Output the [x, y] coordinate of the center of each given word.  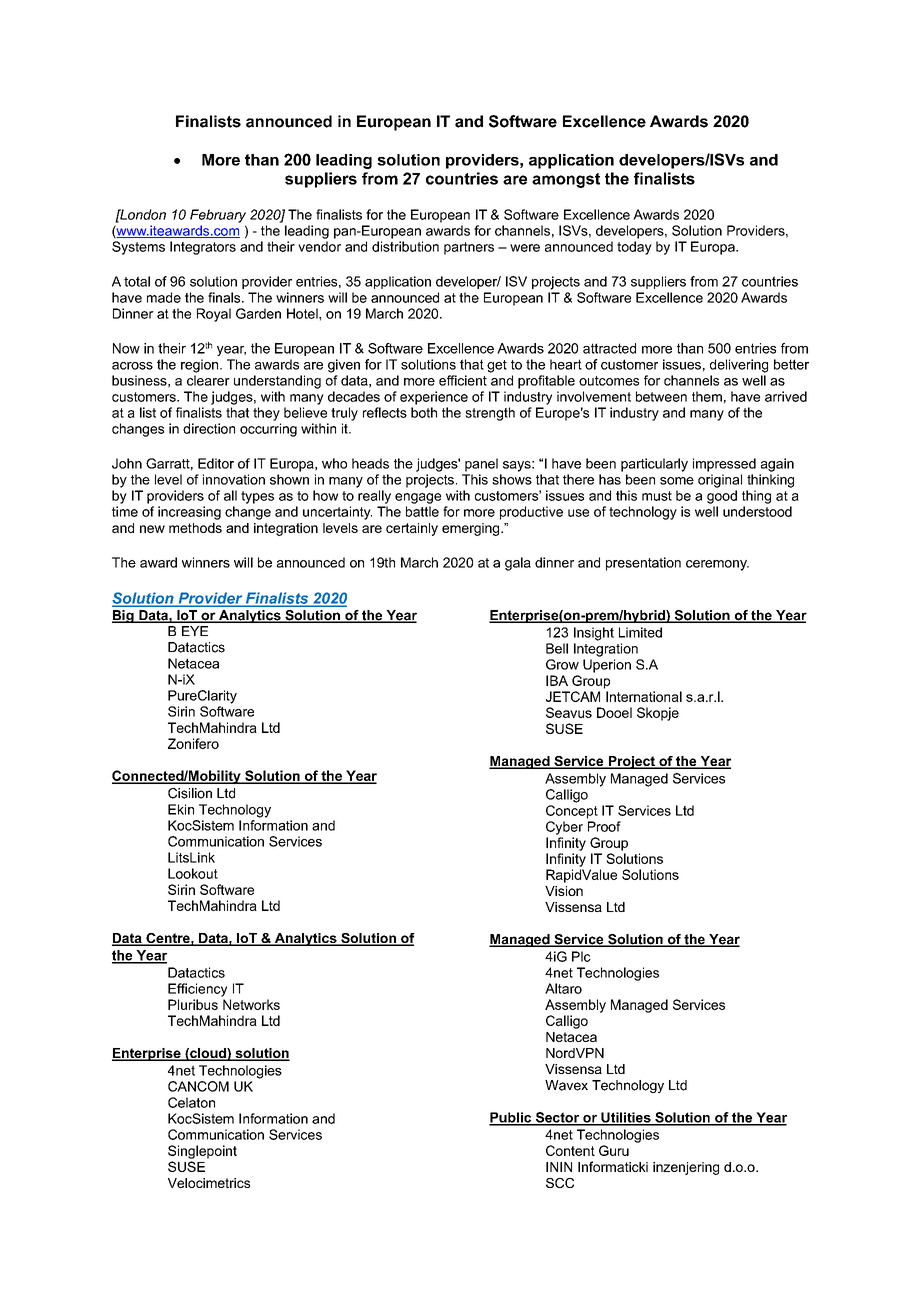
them [707, 396]
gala [518, 564]
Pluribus [193, 1004]
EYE [195, 631]
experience [434, 398]
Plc [581, 956]
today [634, 248]
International [644, 696]
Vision [564, 891]
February [218, 216]
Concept [572, 812]
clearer [208, 380]
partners [469, 248]
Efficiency [197, 990]
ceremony [717, 565]
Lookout [193, 873]
